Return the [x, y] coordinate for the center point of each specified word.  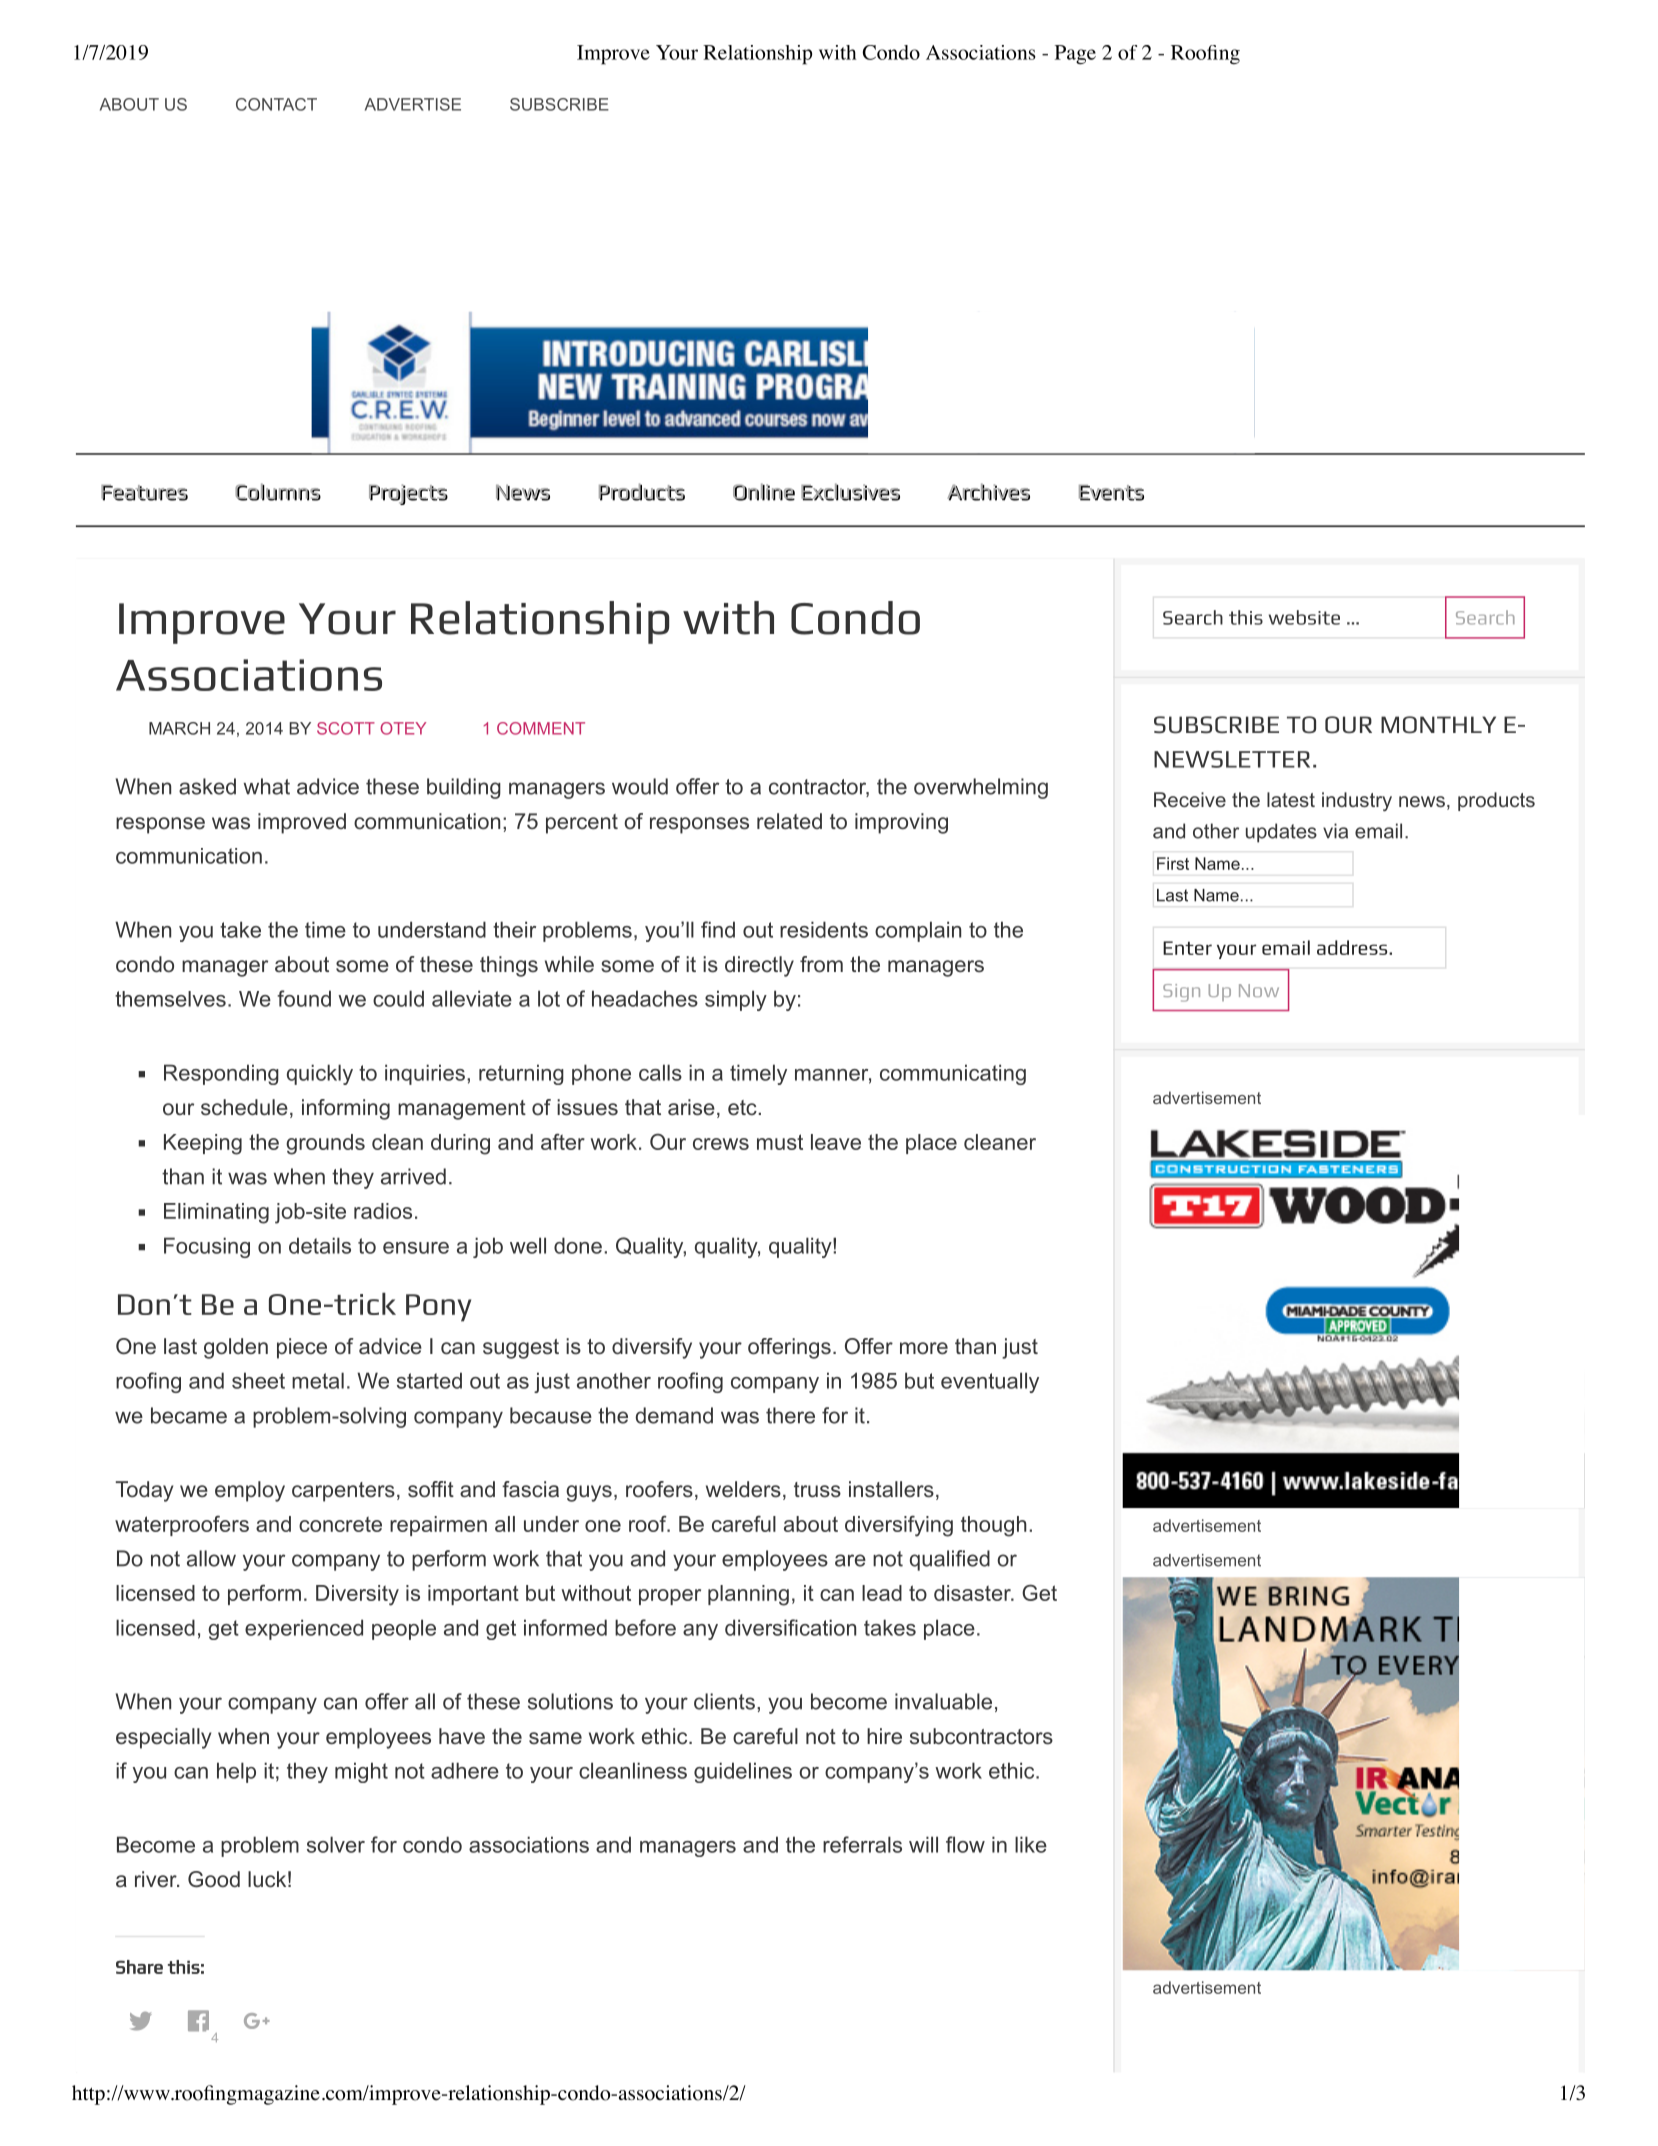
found [304, 998]
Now [1259, 990]
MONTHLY [1438, 725]
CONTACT [276, 104]
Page [1075, 54]
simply [736, 1000]
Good [214, 1879]
